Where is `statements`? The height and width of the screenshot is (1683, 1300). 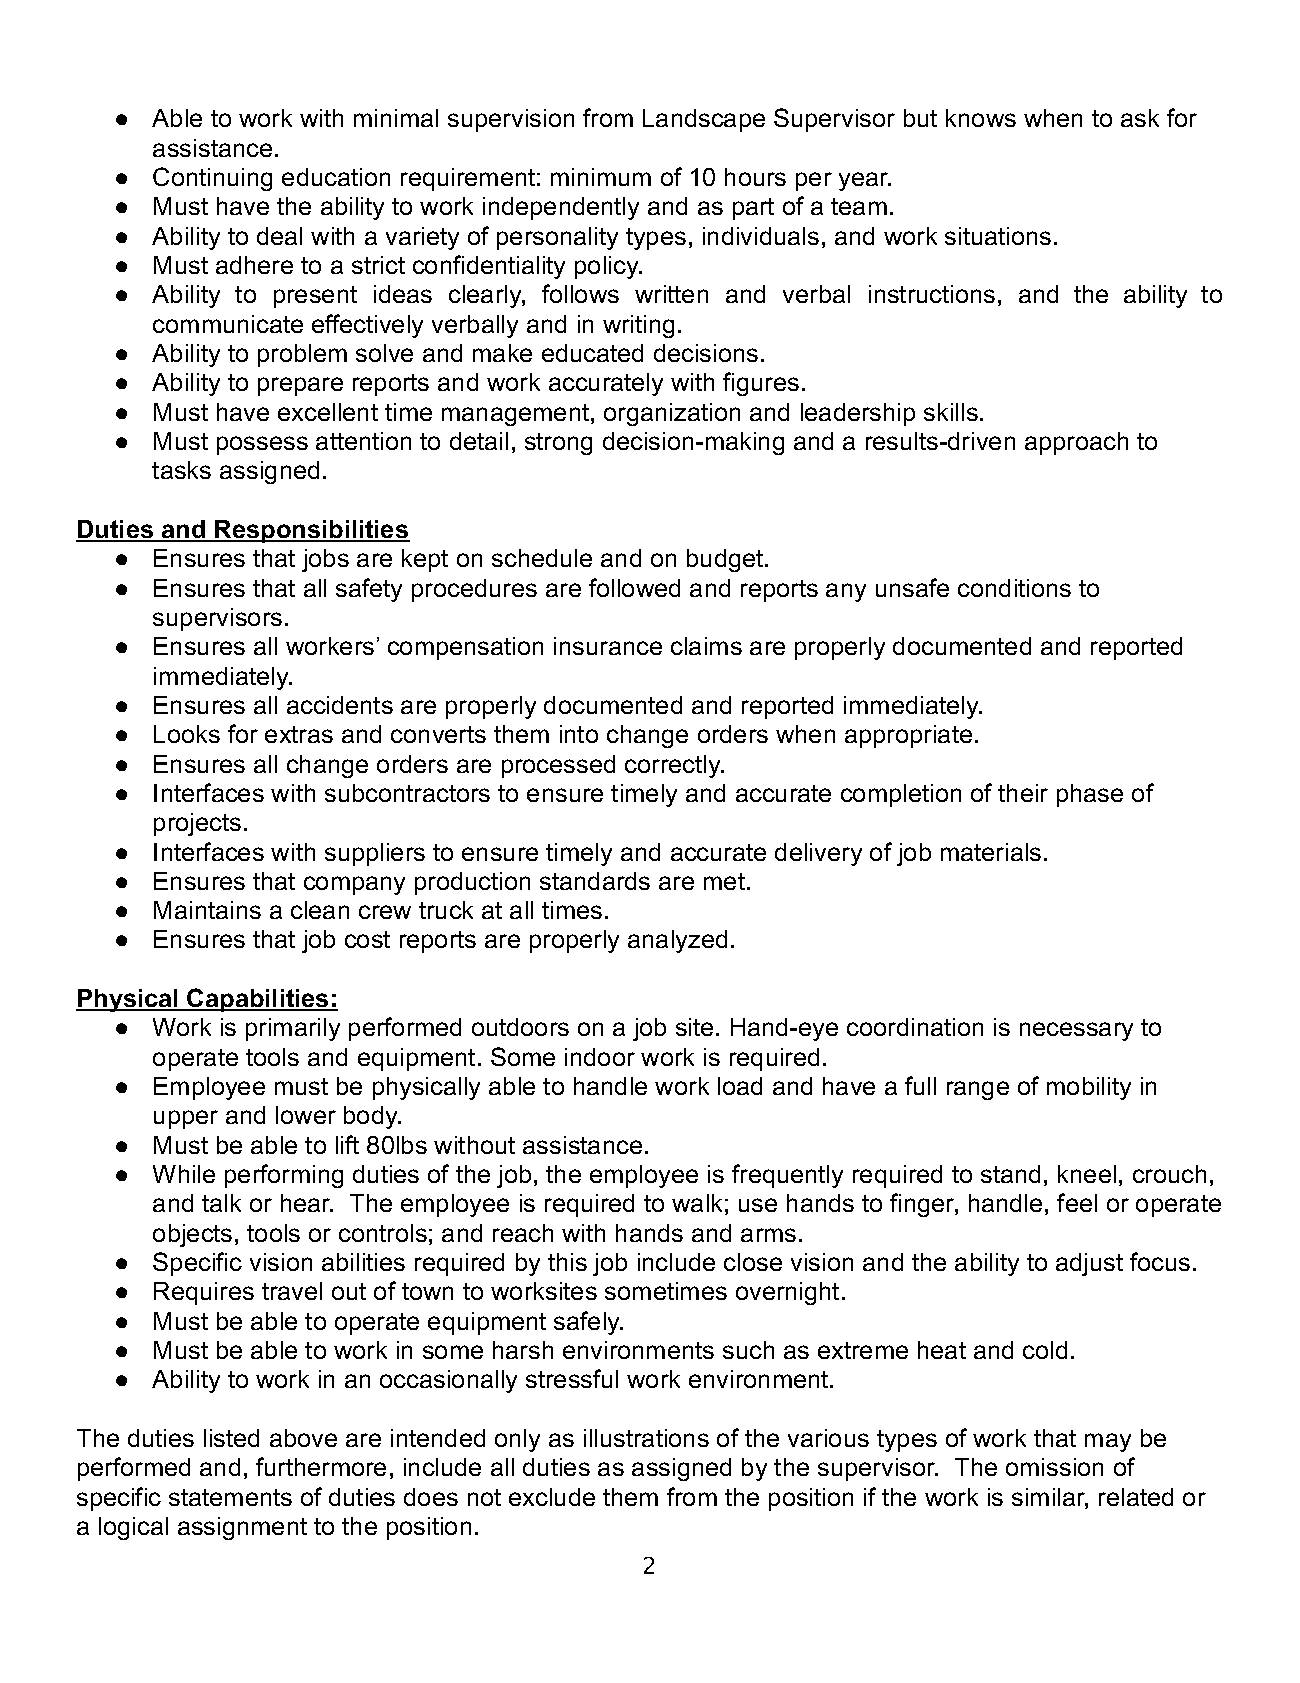
statements is located at coordinates (230, 1497).
